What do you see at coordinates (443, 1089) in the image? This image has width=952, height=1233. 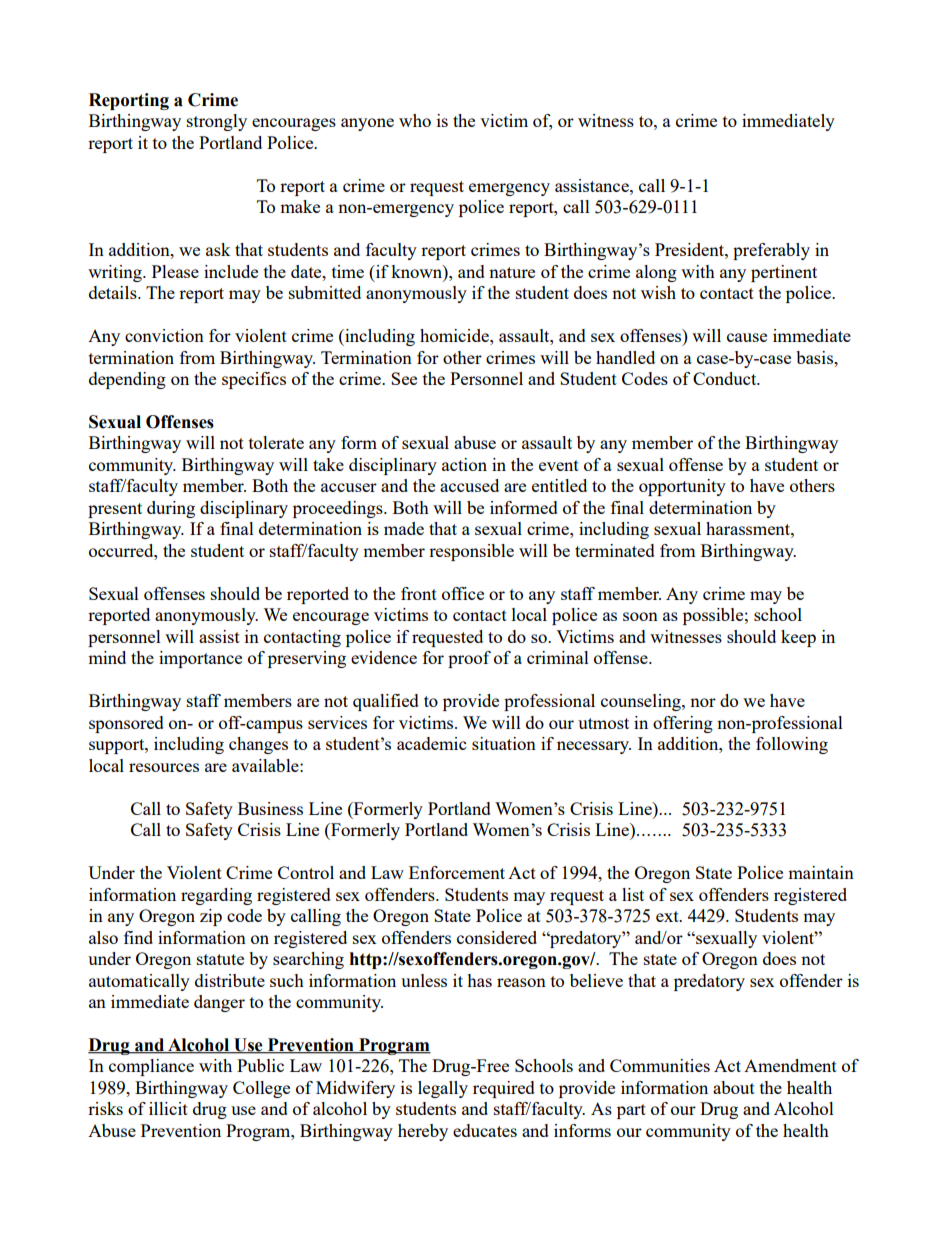 I see `legally` at bounding box center [443, 1089].
